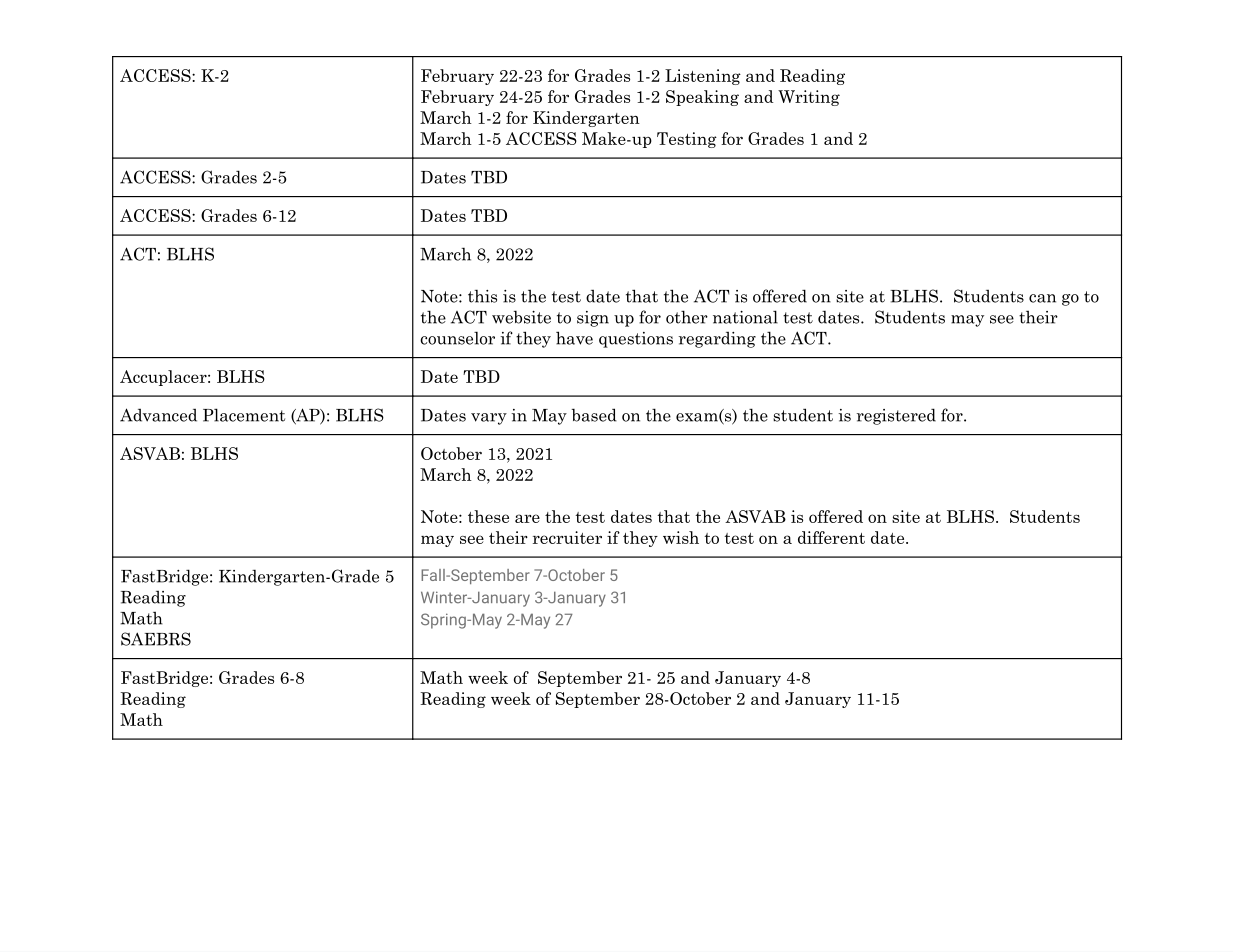 This document has width=1233, height=952. I want to click on sign, so click(593, 319).
